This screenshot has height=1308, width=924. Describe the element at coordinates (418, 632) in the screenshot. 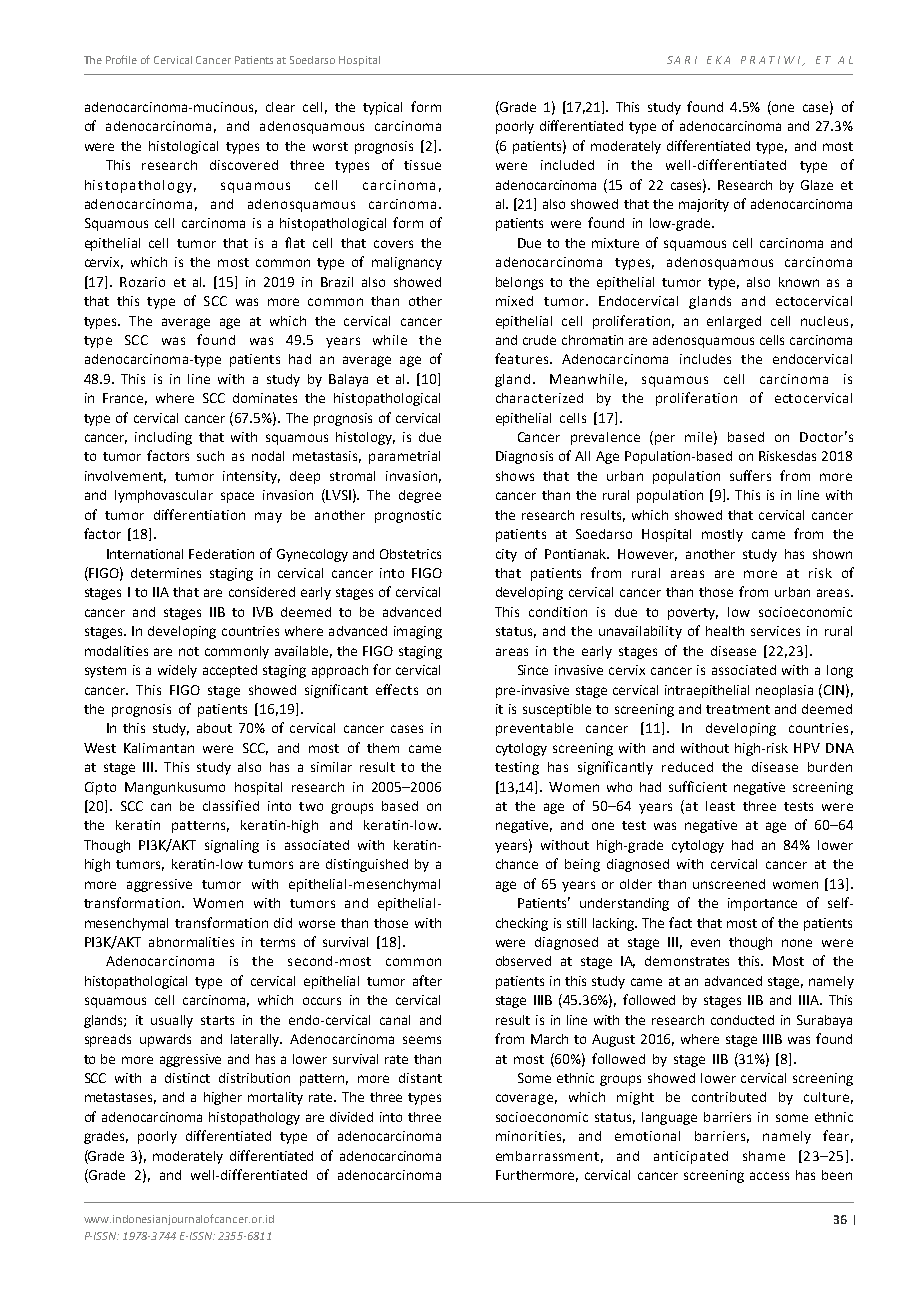

I see `imaging` at that location.
